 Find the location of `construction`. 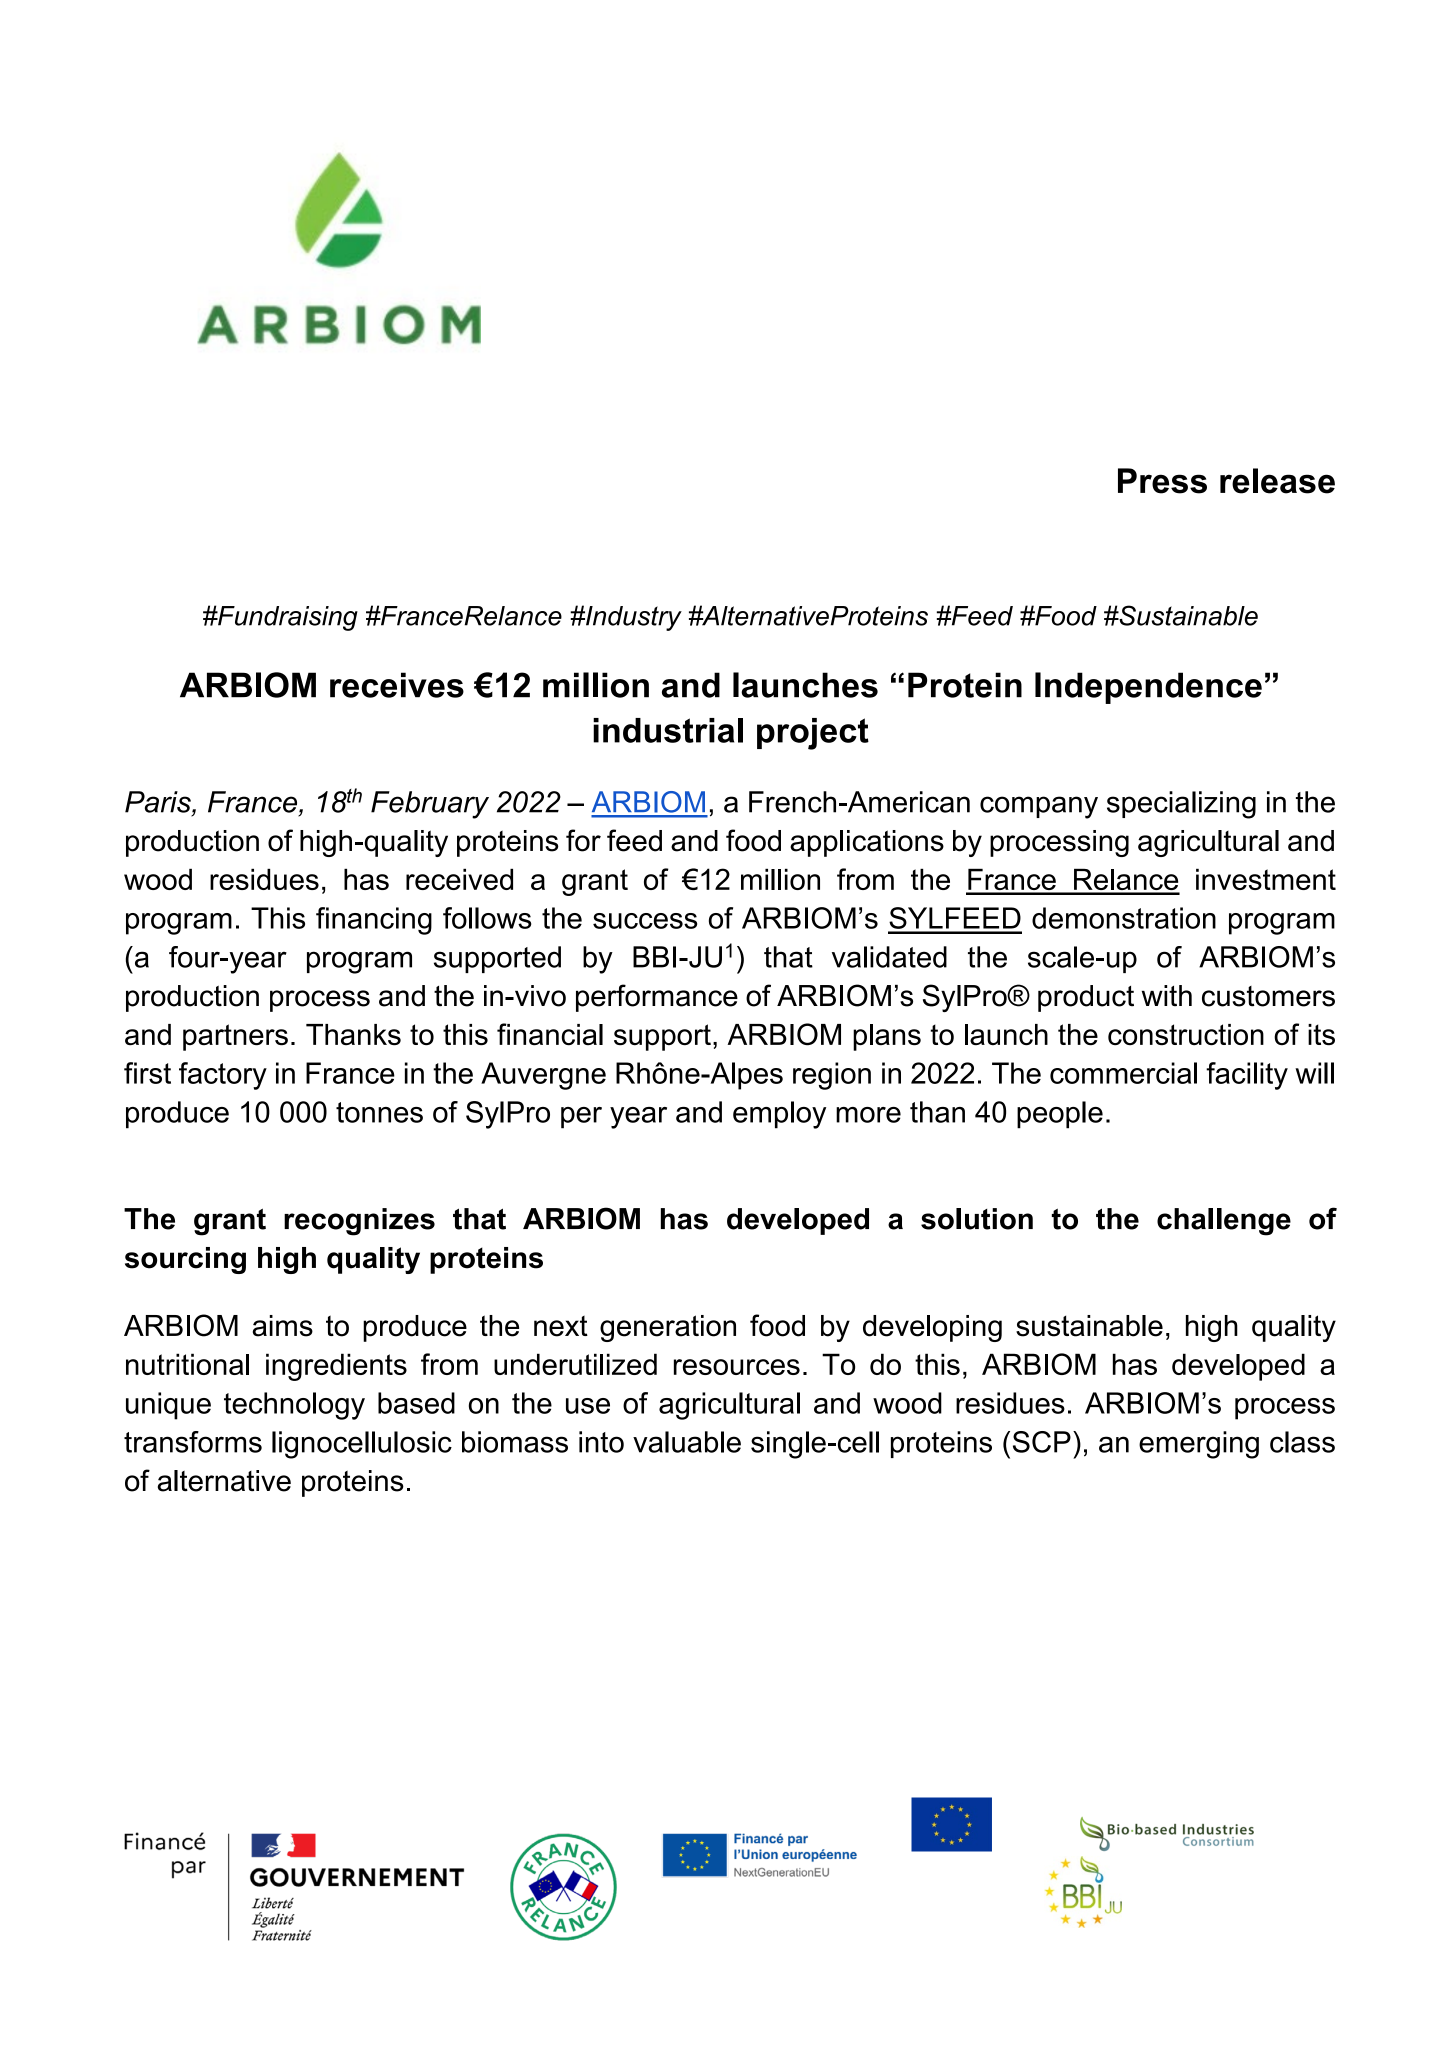

construction is located at coordinates (1186, 1035).
